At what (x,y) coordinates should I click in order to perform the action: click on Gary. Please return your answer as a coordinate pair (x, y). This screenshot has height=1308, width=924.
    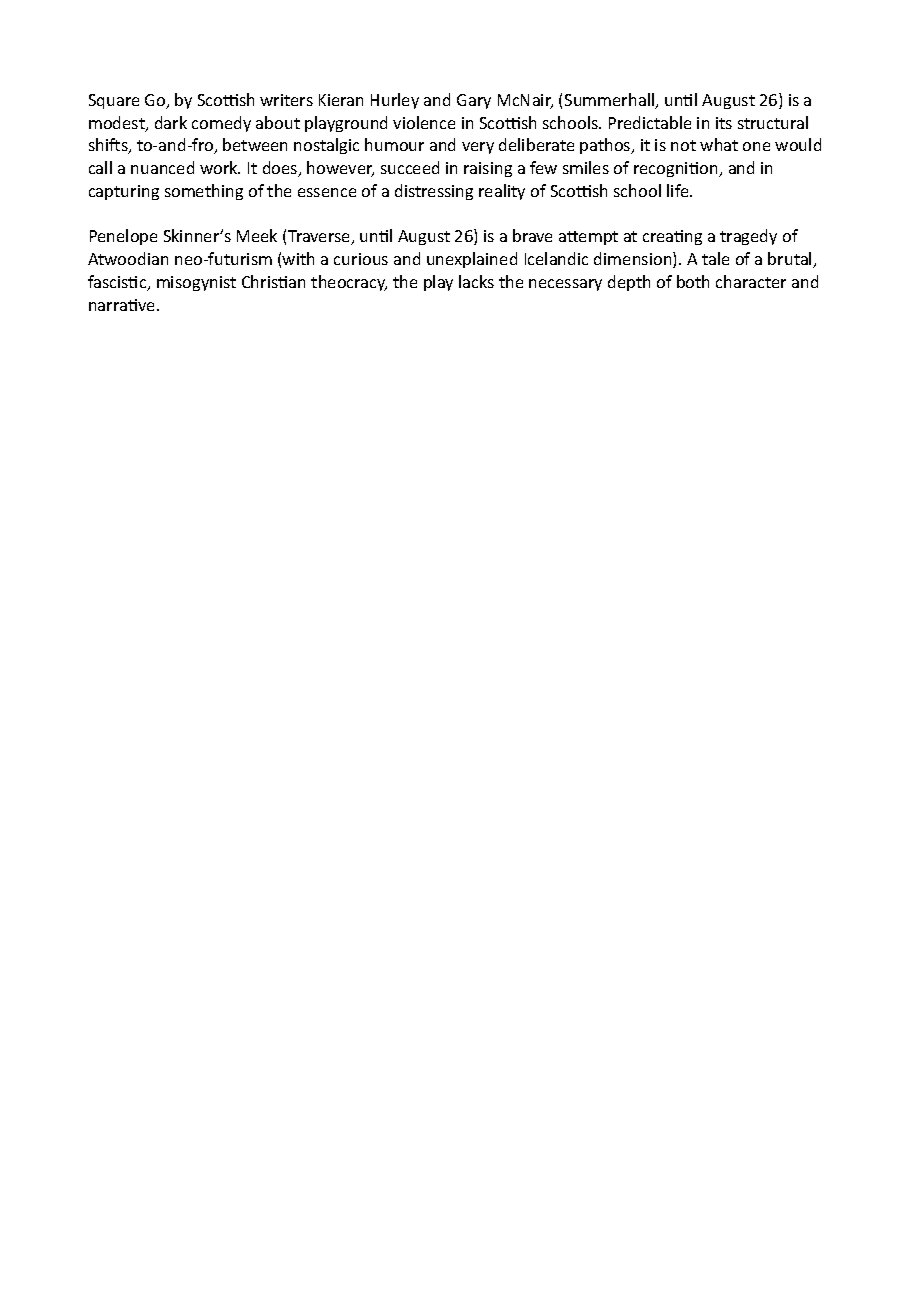
    Looking at the image, I should click on (474, 101).
